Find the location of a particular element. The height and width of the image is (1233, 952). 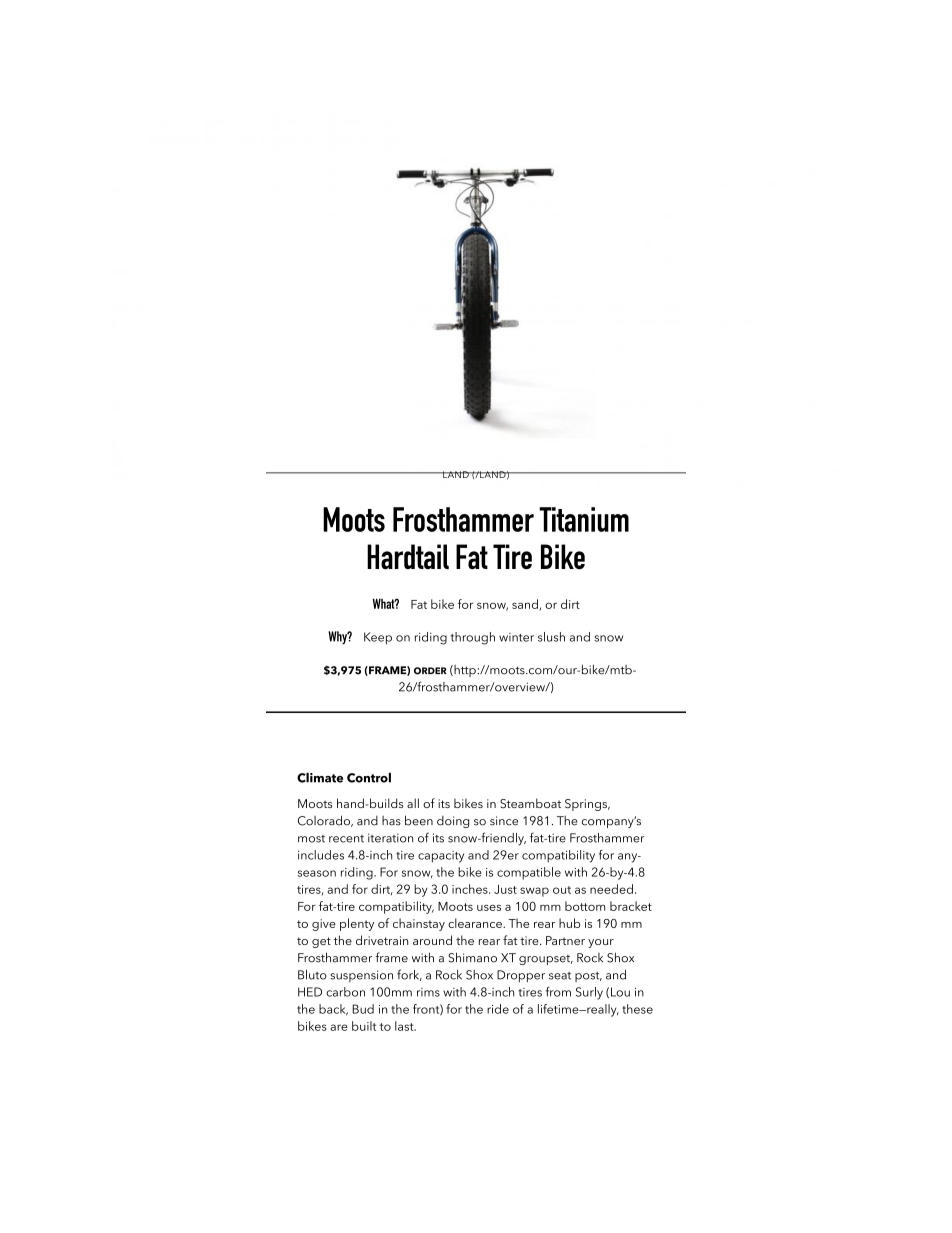

Titanium is located at coordinates (584, 519).
